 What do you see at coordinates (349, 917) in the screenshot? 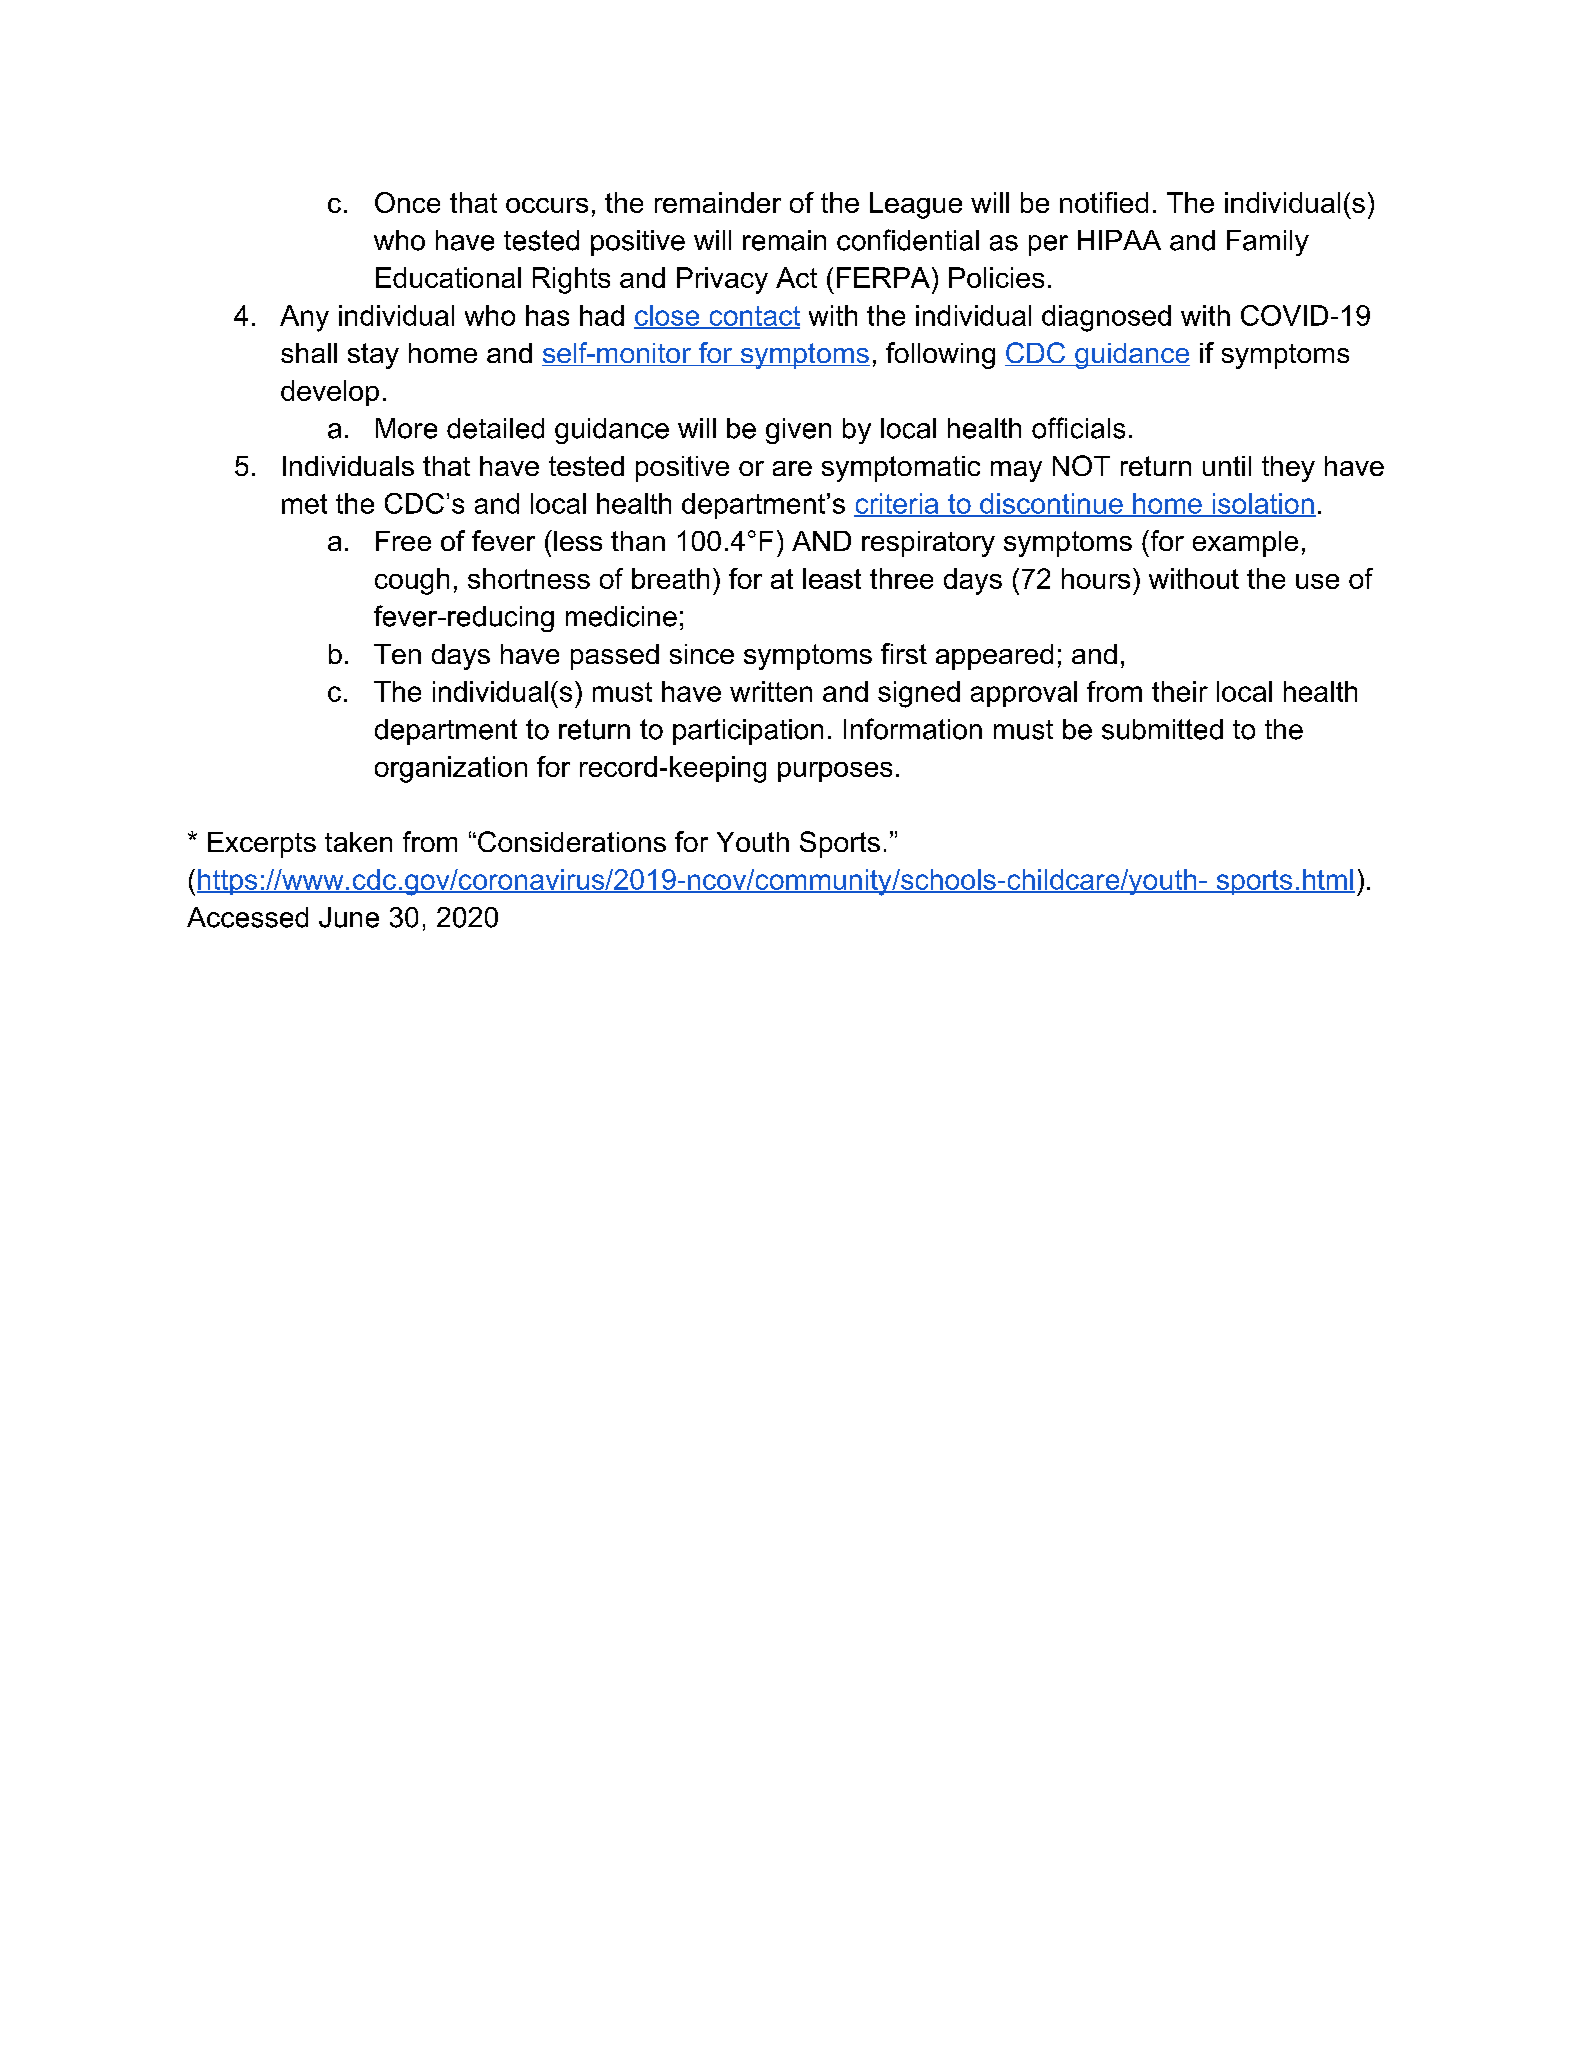
I see `June` at bounding box center [349, 917].
